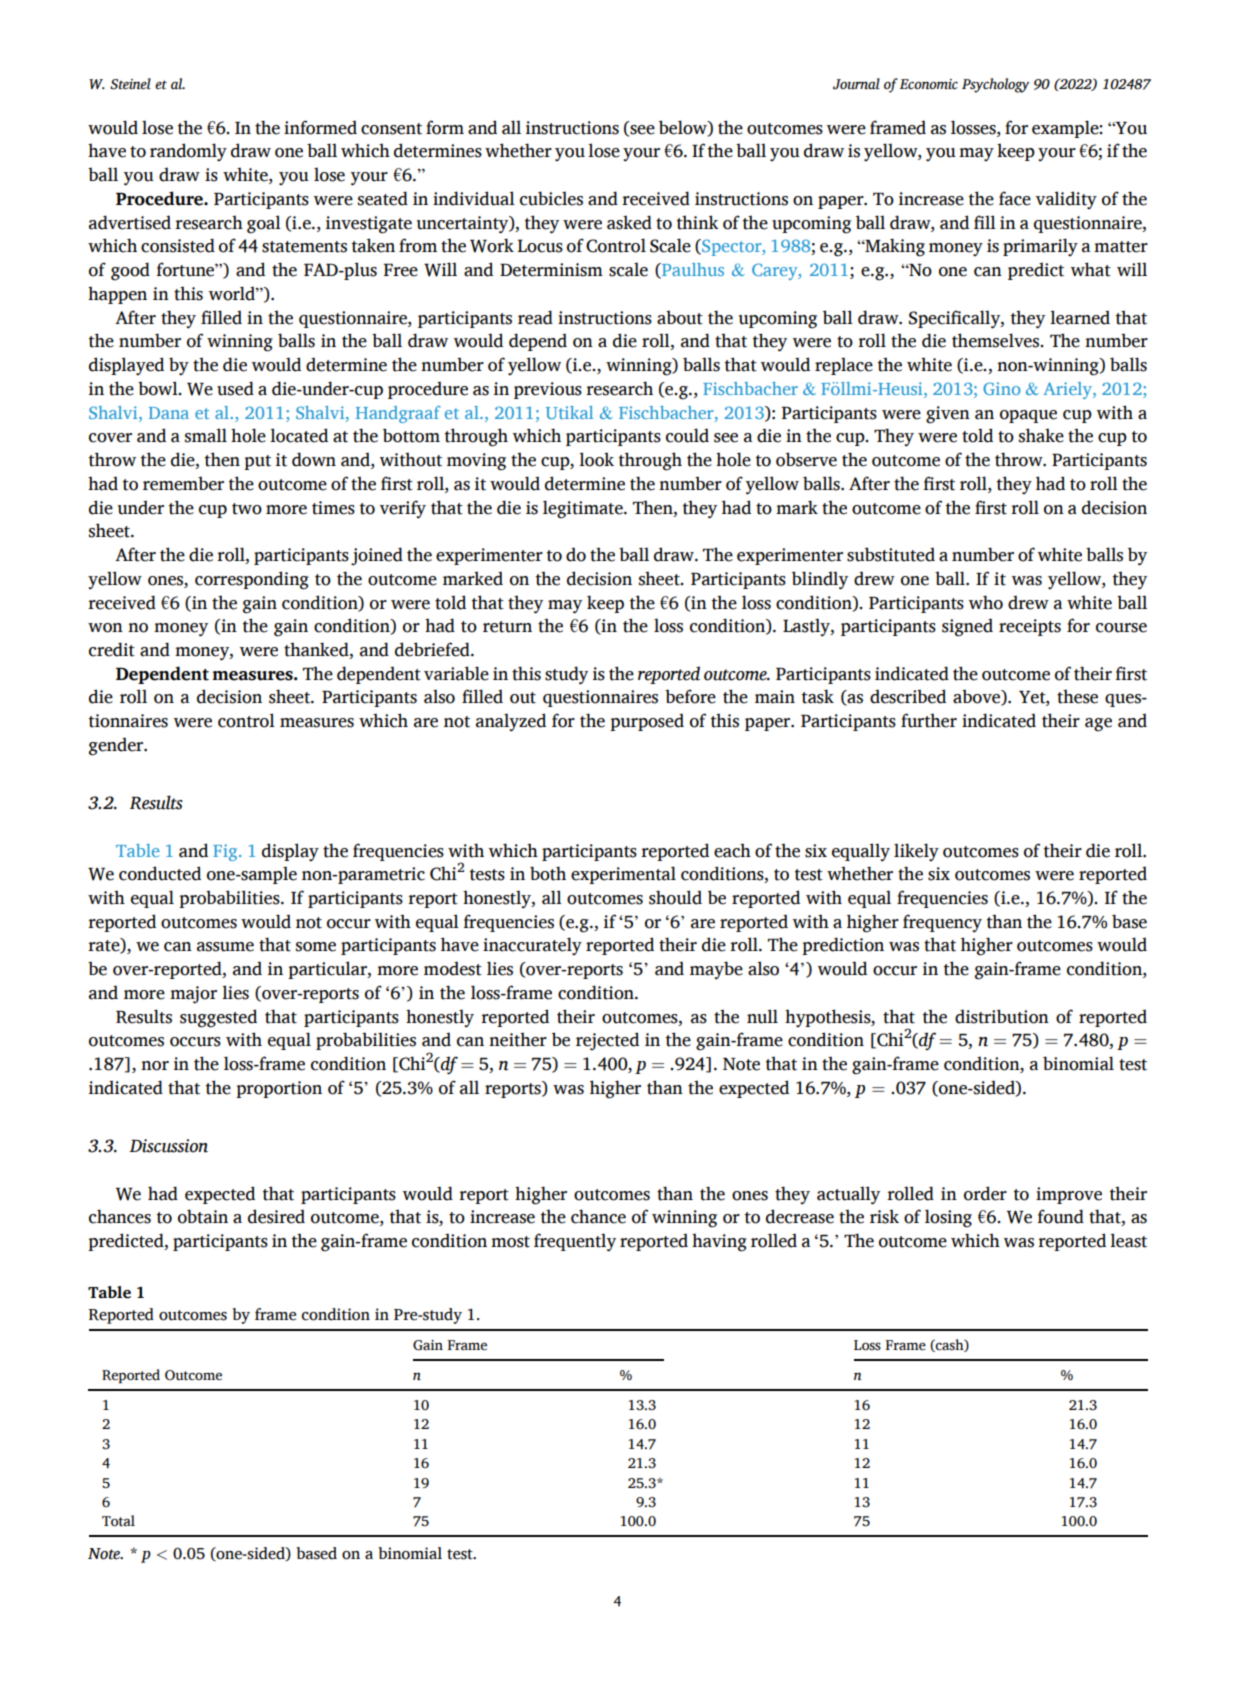 The height and width of the document is (1686, 1236). What do you see at coordinates (188, 152) in the document?
I see `randomly` at bounding box center [188, 152].
